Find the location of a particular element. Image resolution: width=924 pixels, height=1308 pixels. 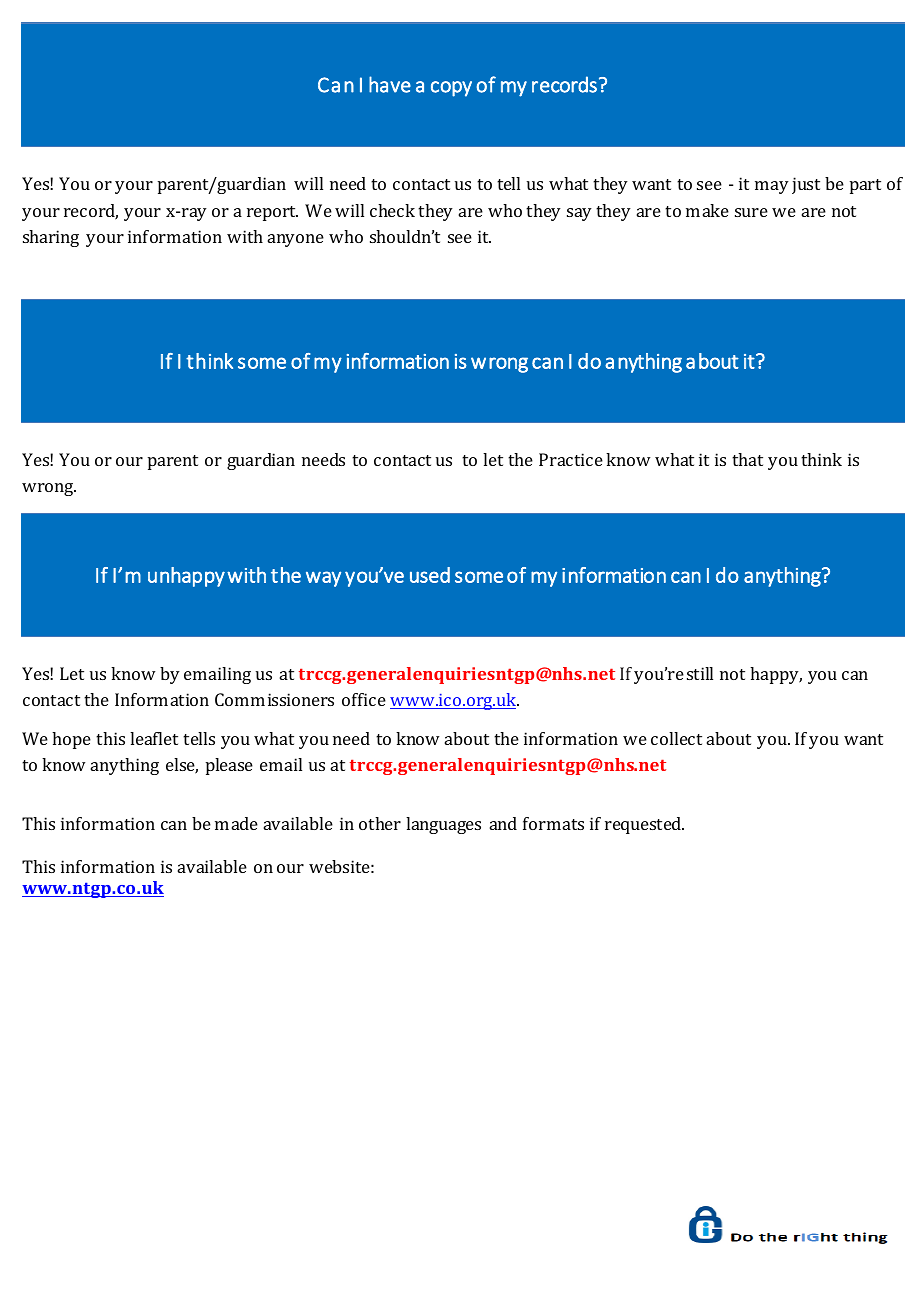

way is located at coordinates (323, 579).
